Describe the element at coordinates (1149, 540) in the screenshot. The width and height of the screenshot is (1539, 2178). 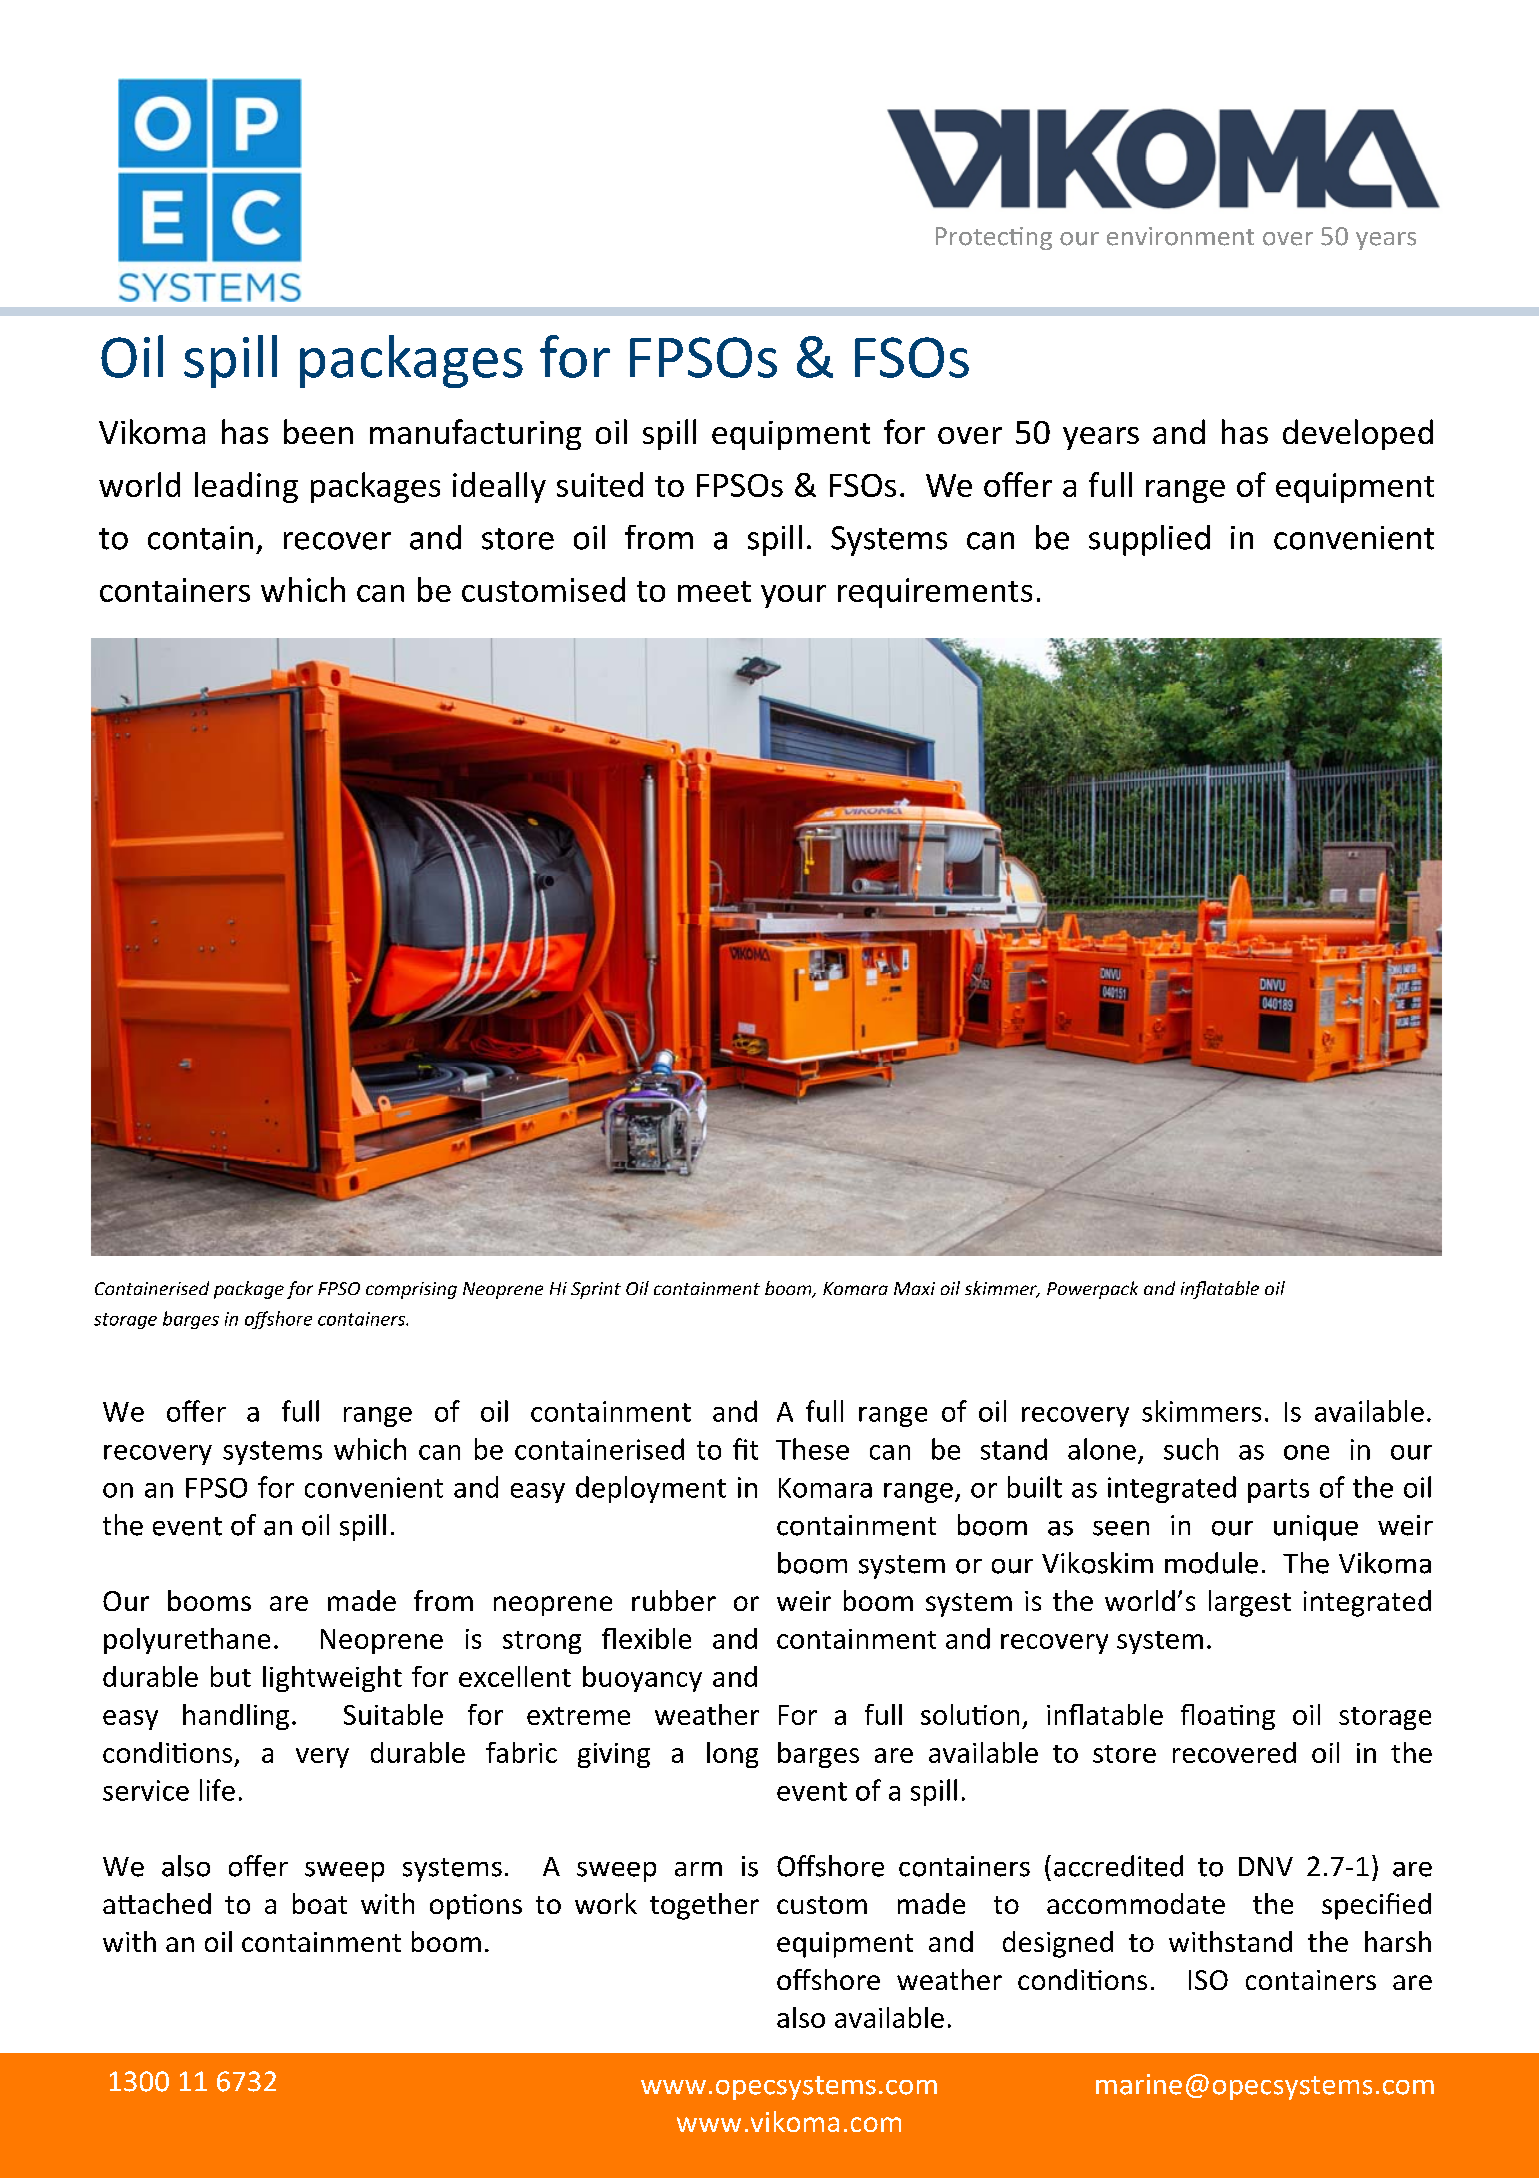
I see `supplied` at that location.
